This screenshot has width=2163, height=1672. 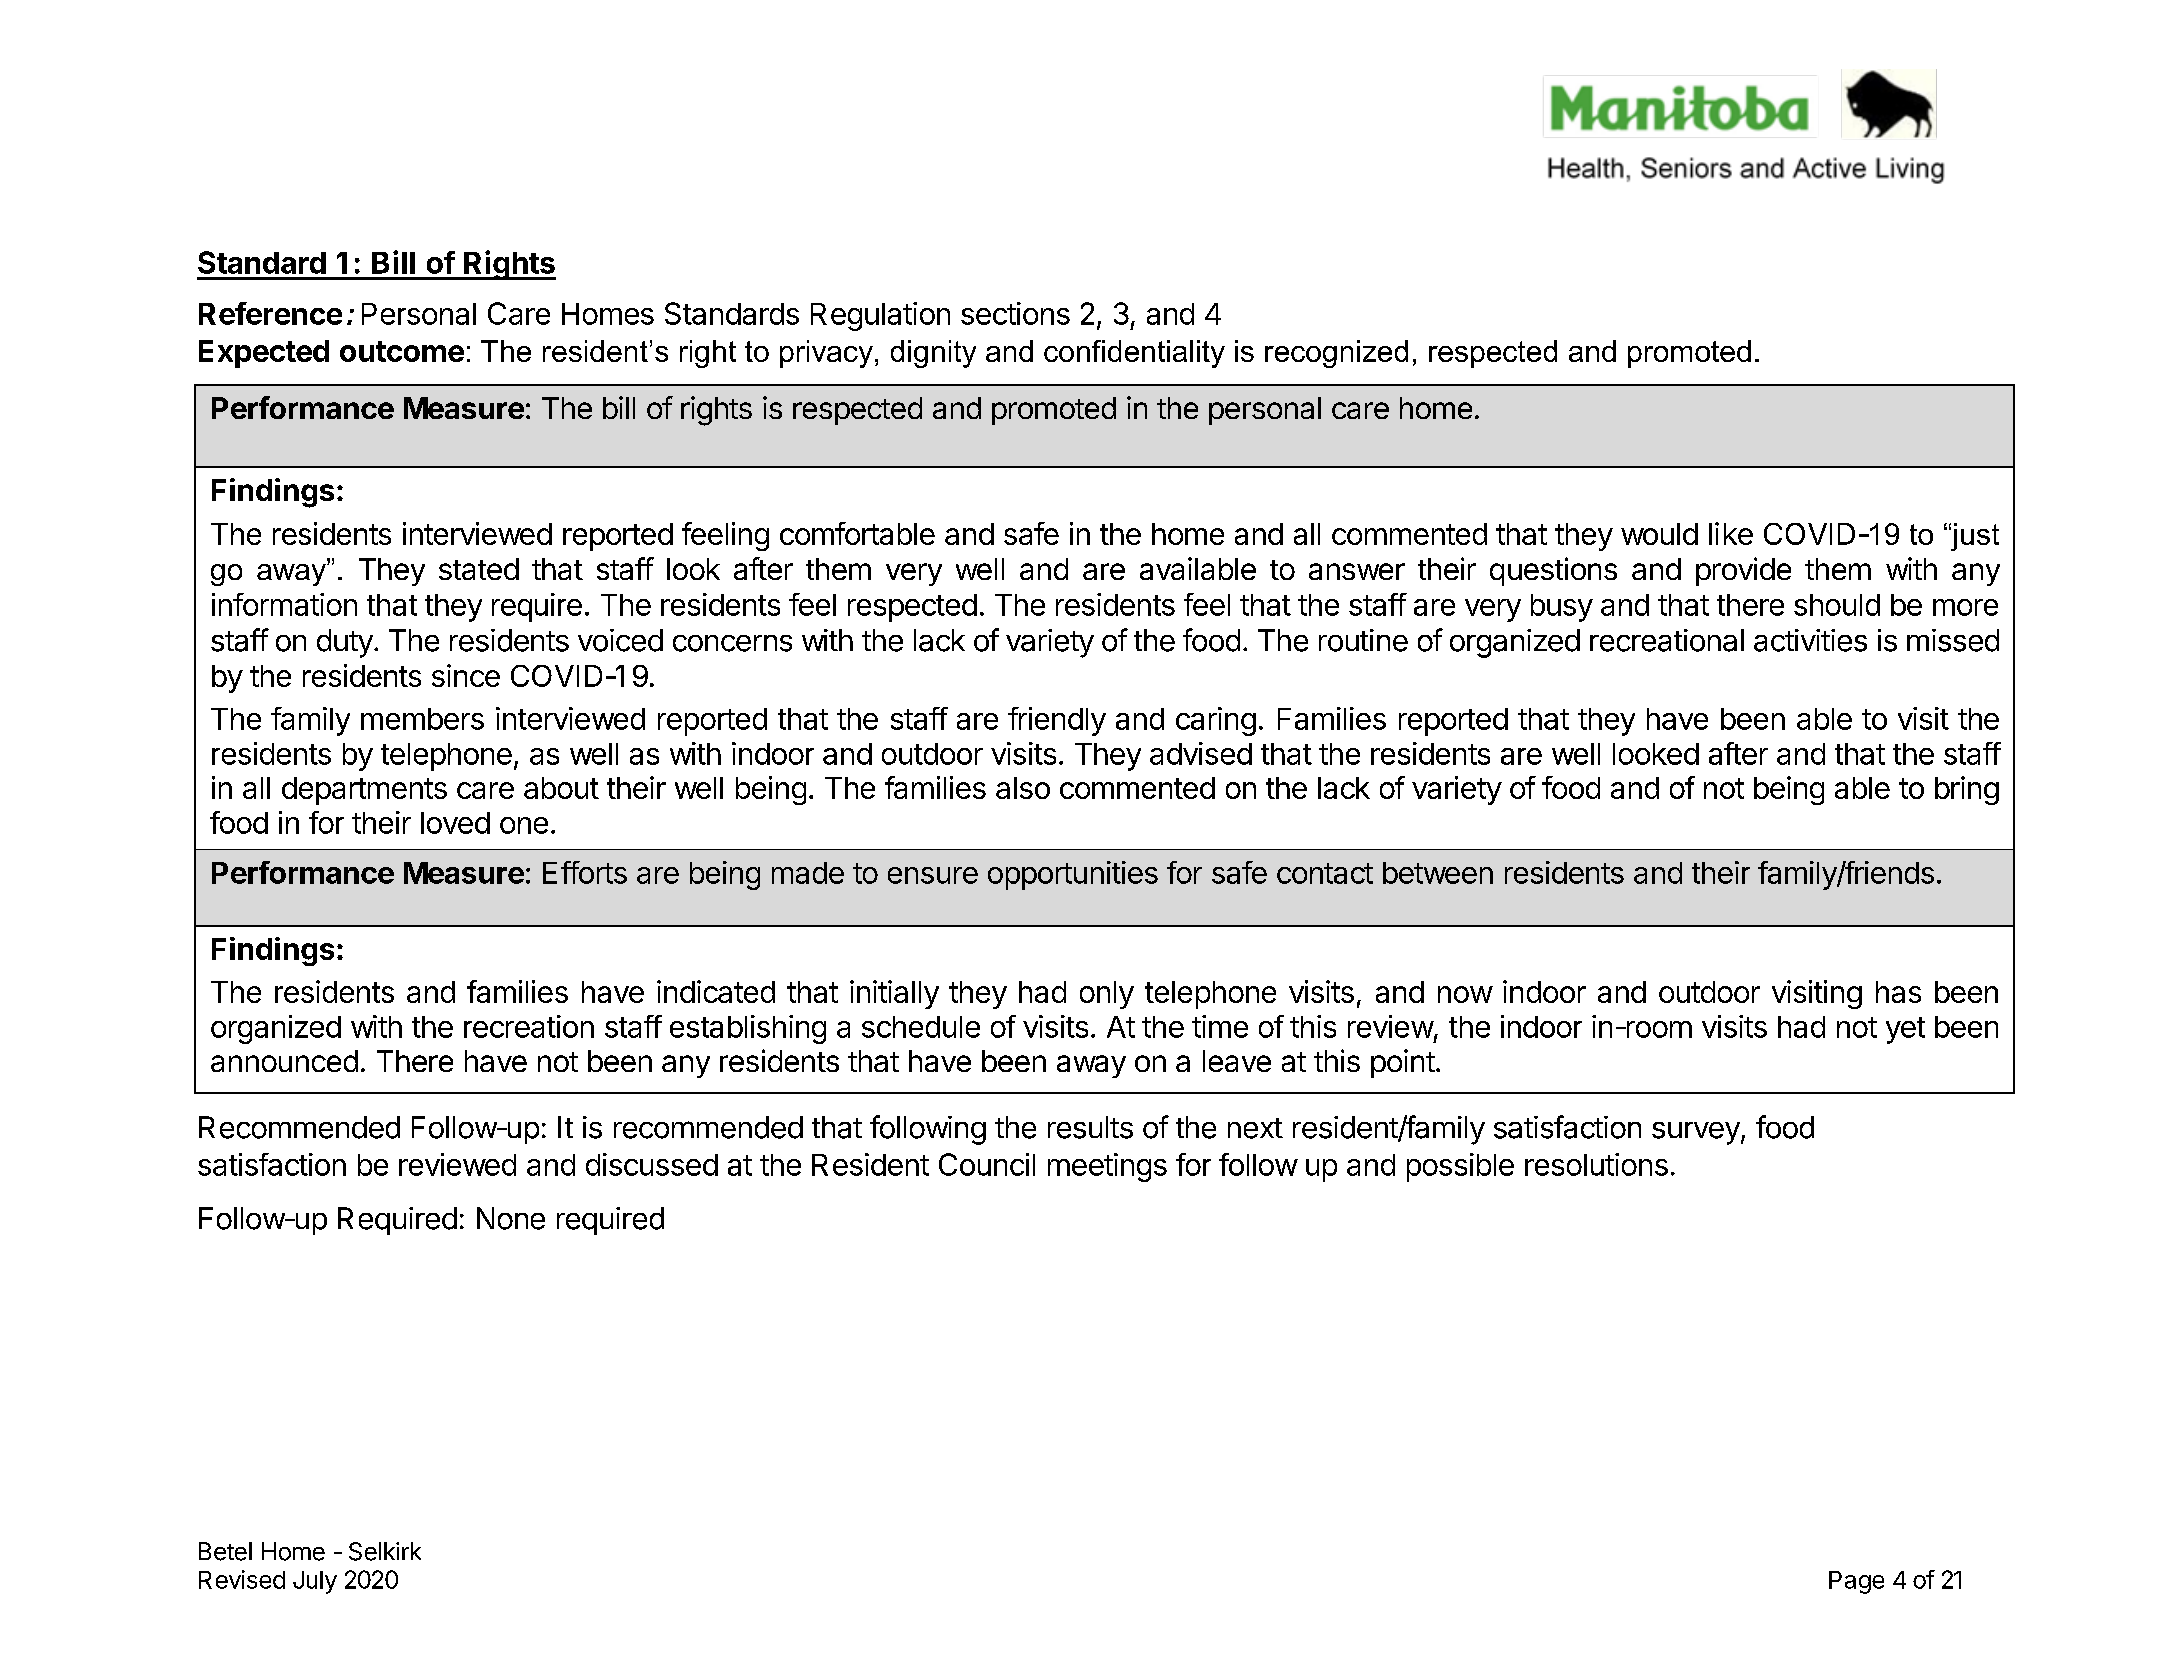 What do you see at coordinates (1697, 1133) in the screenshot?
I see `survey` at bounding box center [1697, 1133].
